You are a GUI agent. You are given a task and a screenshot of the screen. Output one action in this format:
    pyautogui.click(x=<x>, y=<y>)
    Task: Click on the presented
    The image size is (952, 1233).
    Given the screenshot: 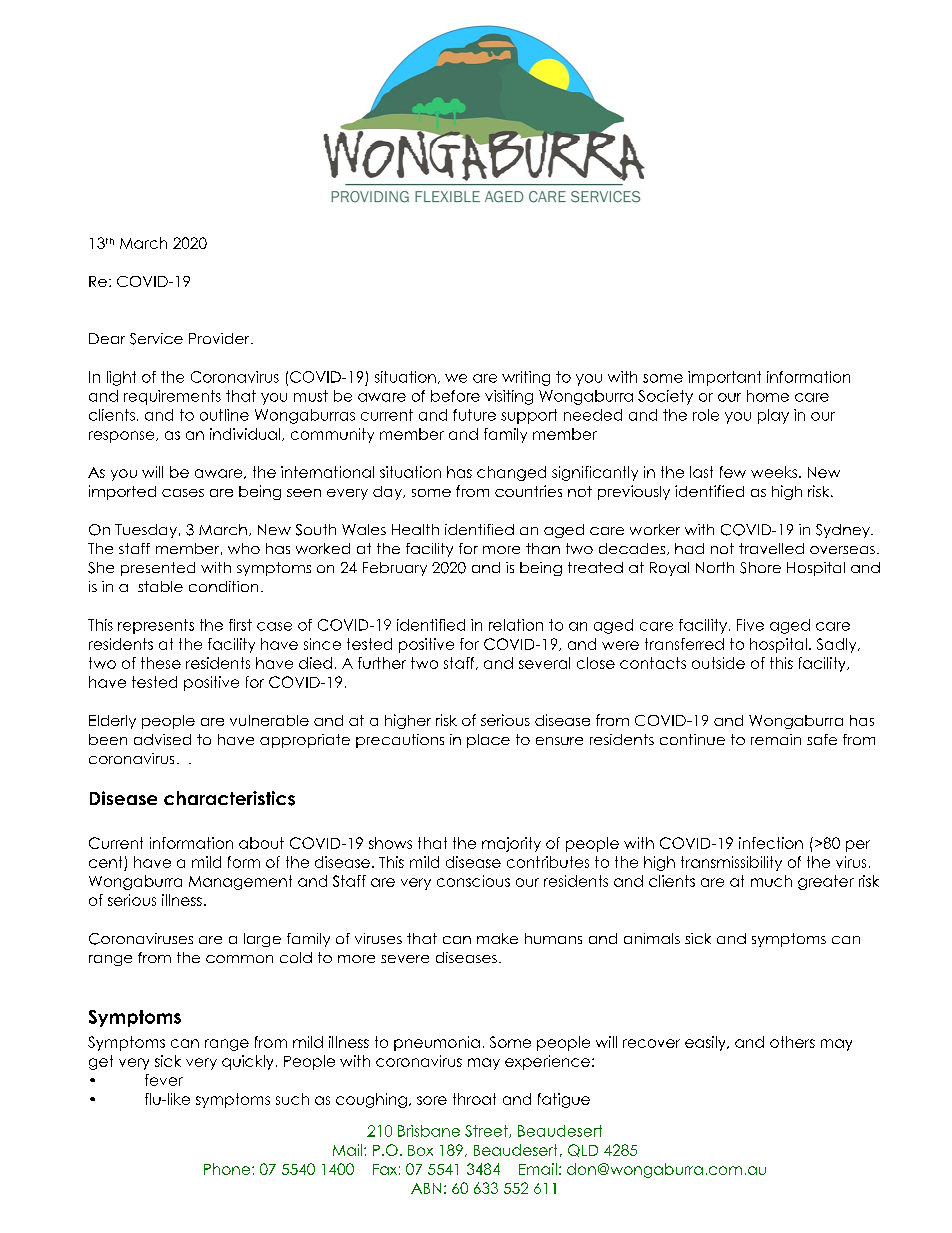 What is the action you would take?
    pyautogui.click(x=158, y=569)
